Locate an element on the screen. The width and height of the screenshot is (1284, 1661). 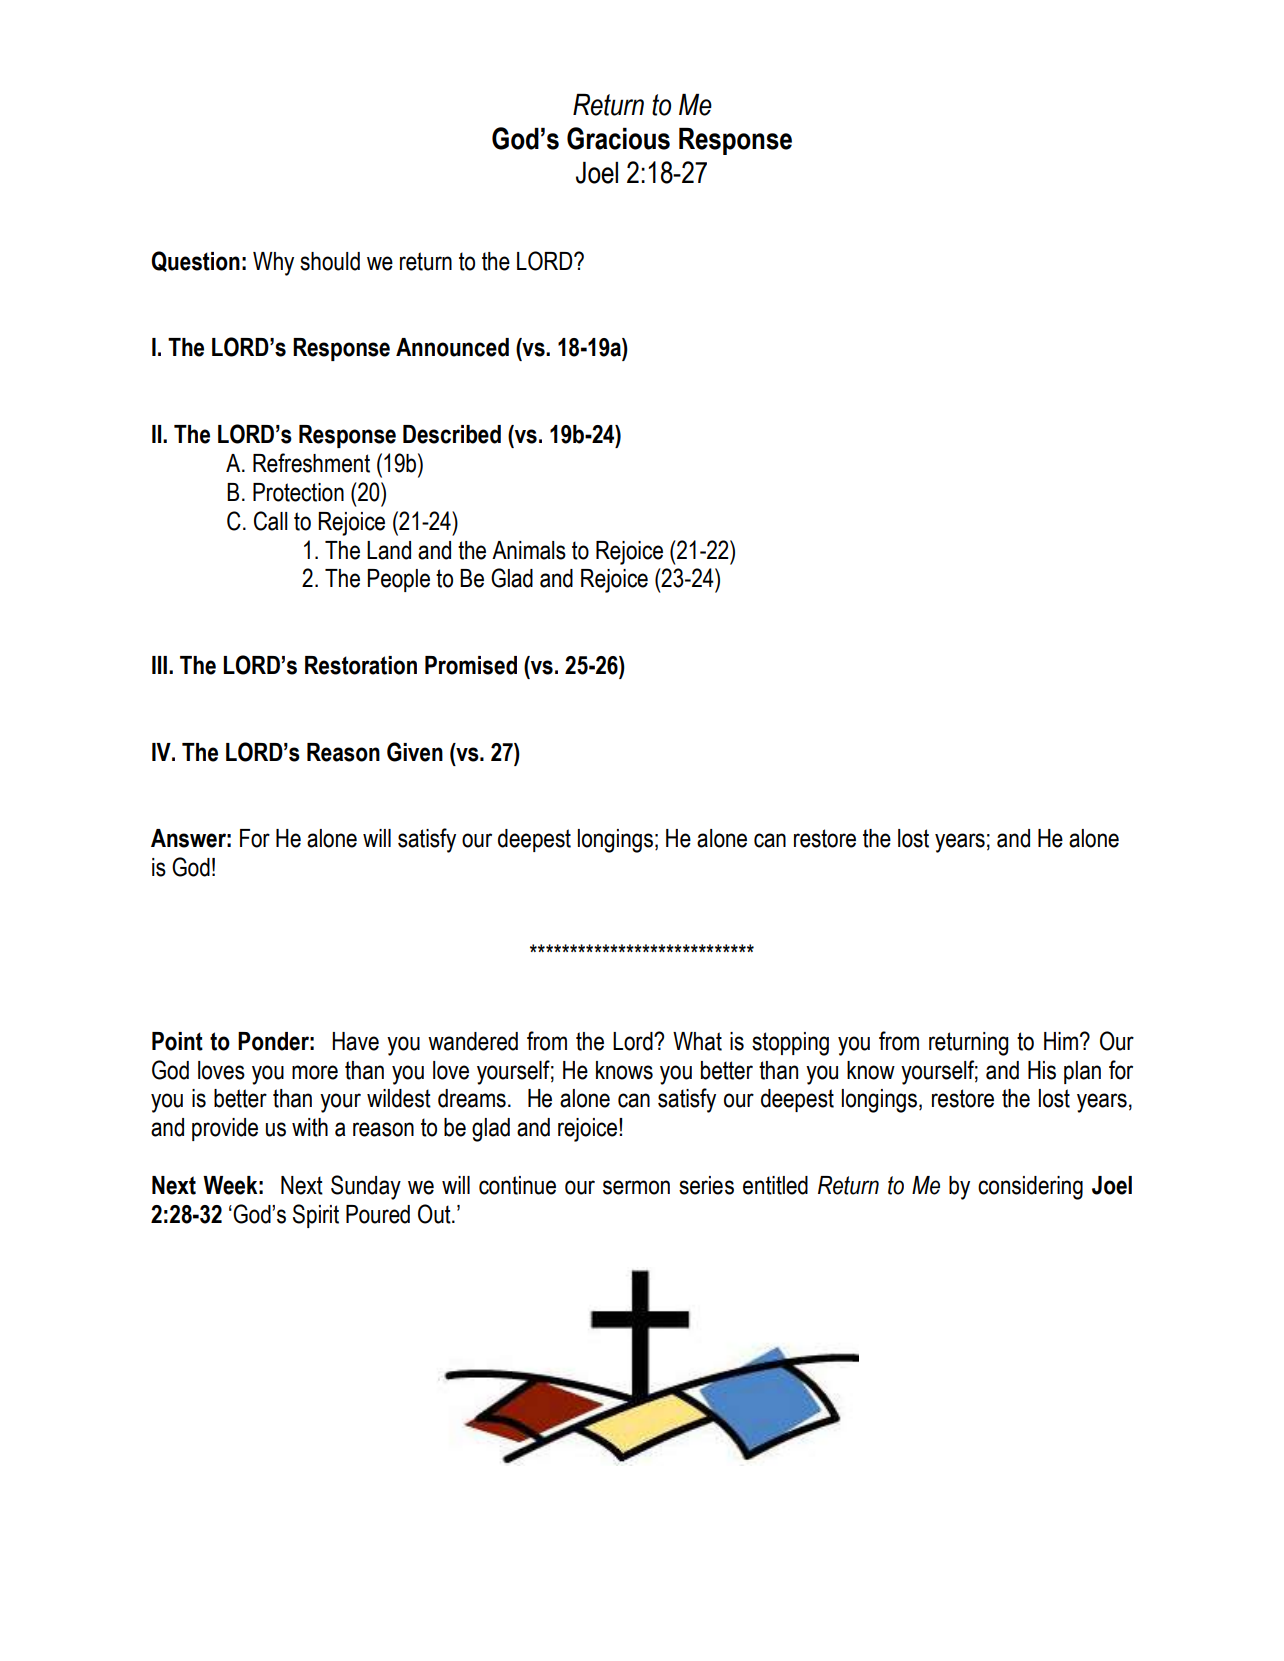
Spirit is located at coordinates (316, 1216).
